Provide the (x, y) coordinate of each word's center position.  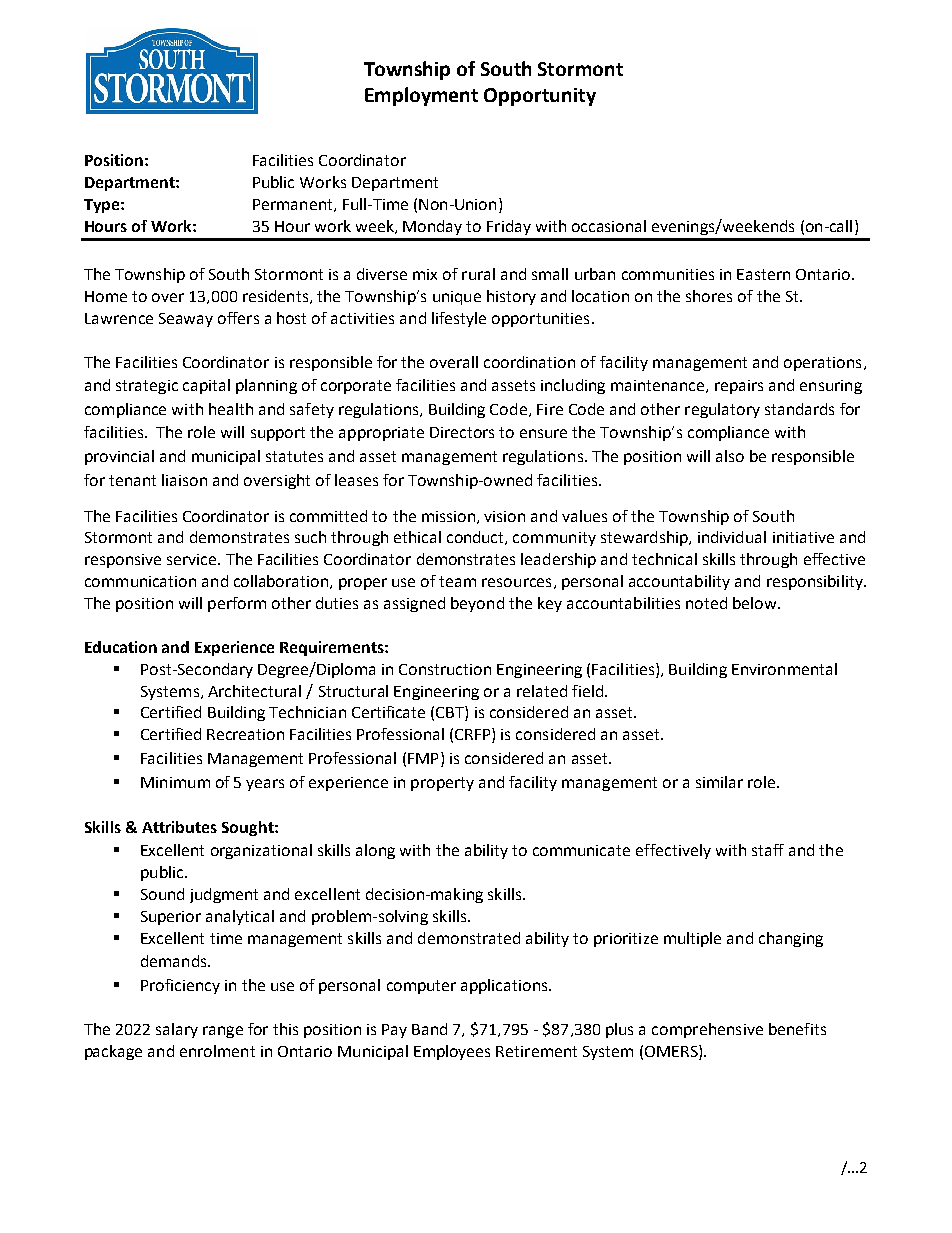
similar (719, 782)
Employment (421, 96)
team (457, 581)
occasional (609, 226)
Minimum (175, 782)
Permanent (294, 205)
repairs (739, 387)
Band (429, 1029)
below (756, 603)
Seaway (186, 320)
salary (177, 1030)
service (193, 559)
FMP (423, 758)
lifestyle (459, 319)
